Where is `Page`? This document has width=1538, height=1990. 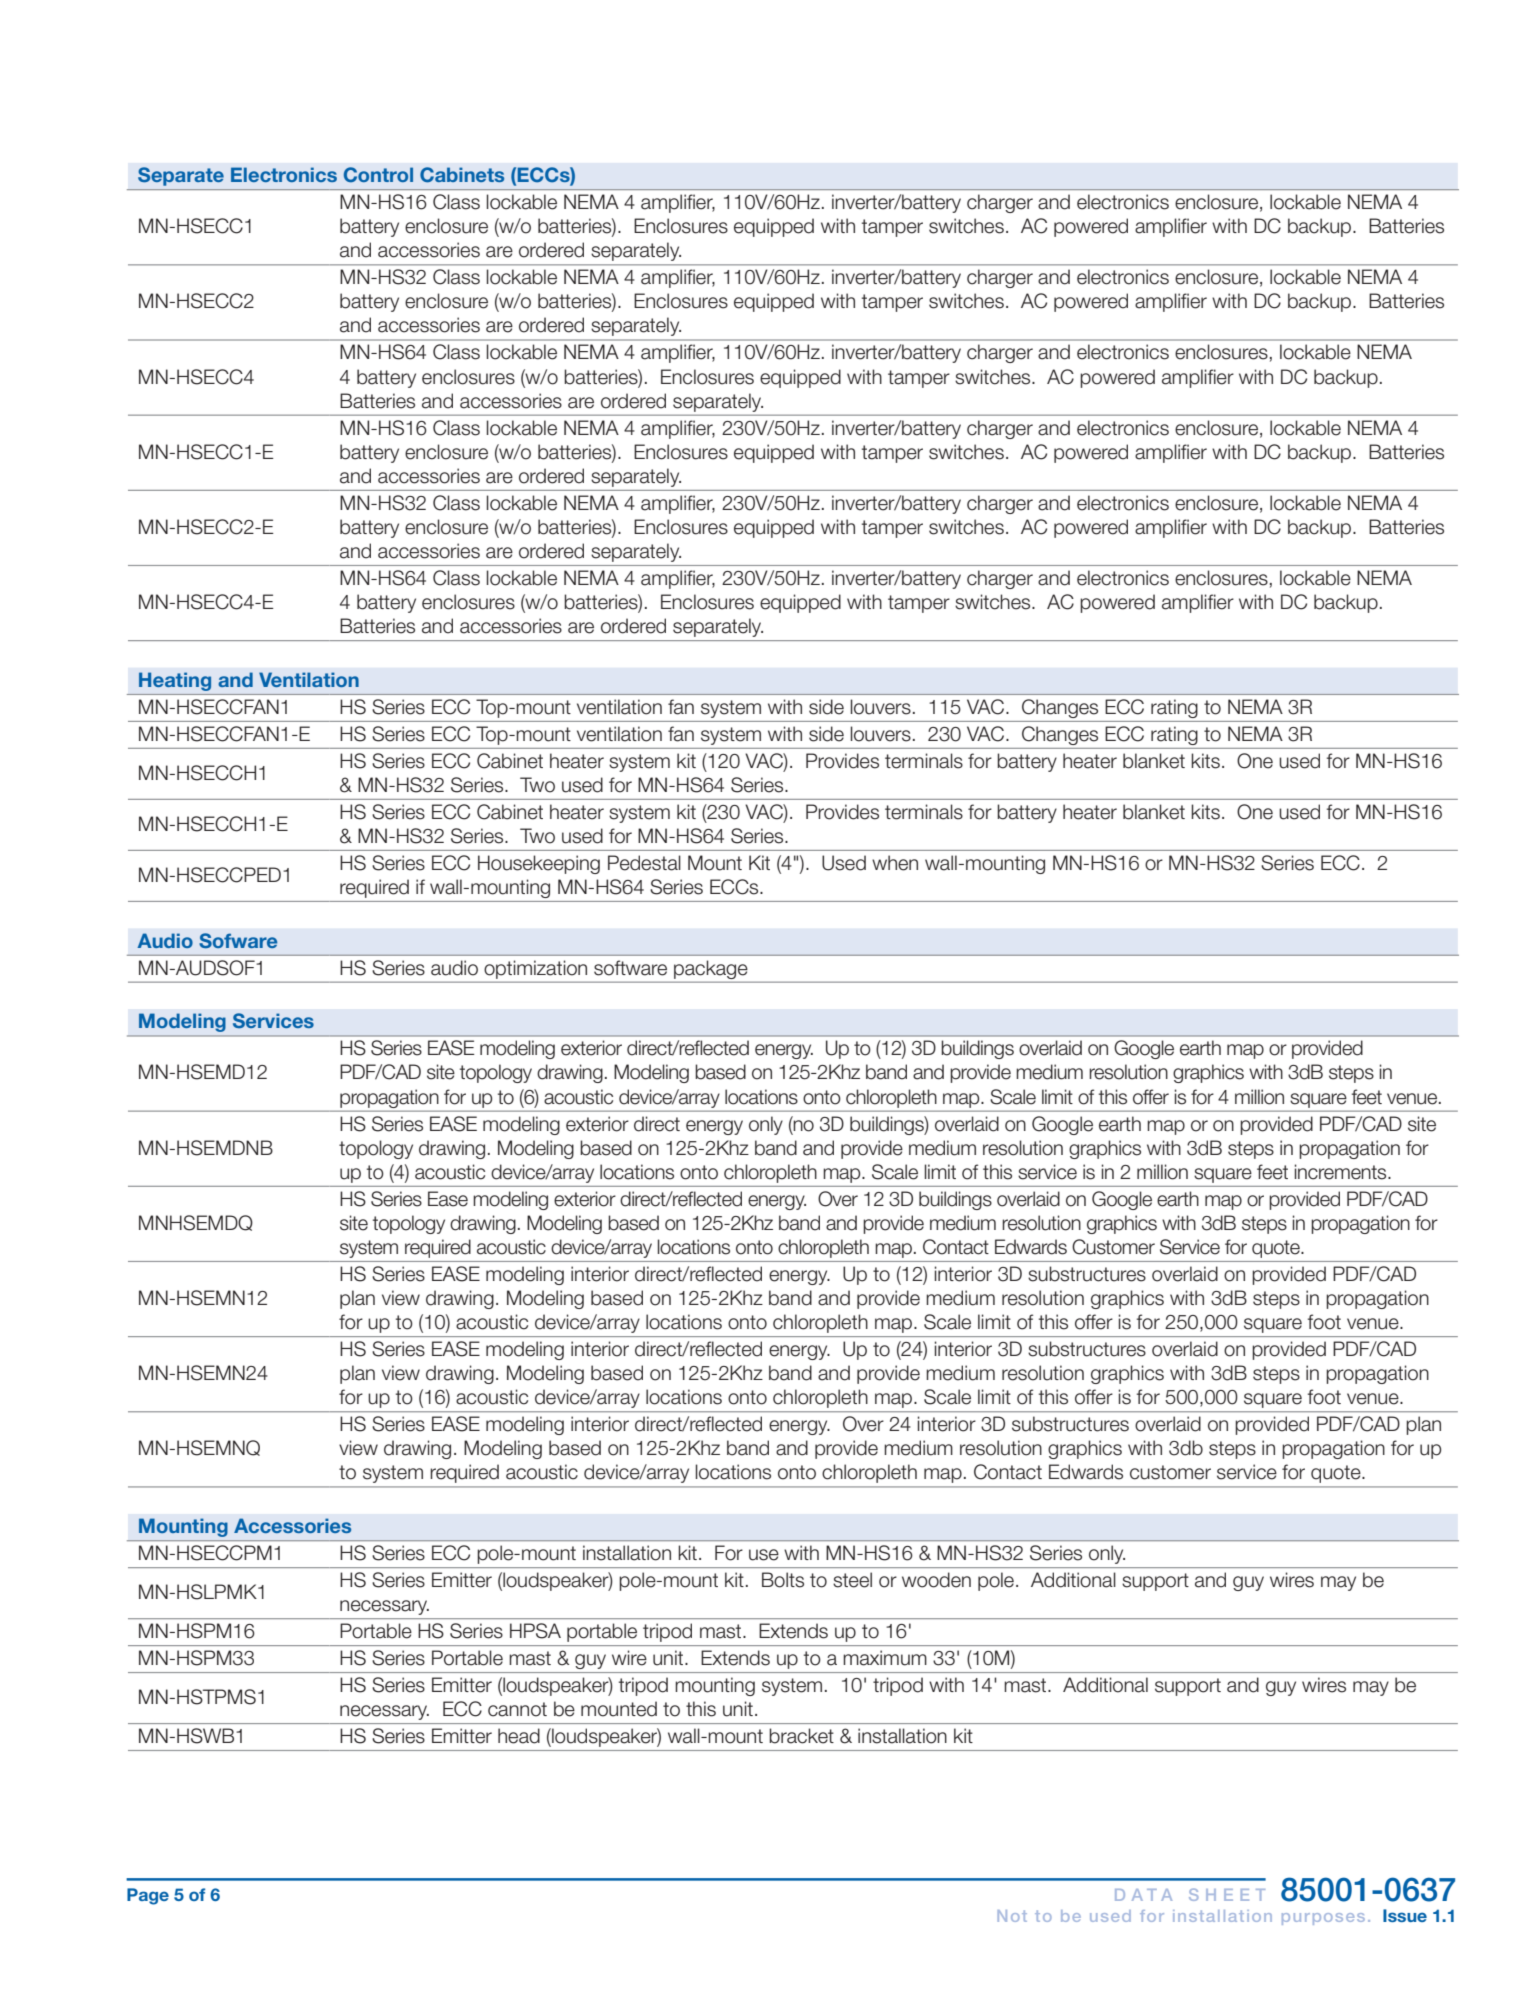 Page is located at coordinates (148, 1896).
